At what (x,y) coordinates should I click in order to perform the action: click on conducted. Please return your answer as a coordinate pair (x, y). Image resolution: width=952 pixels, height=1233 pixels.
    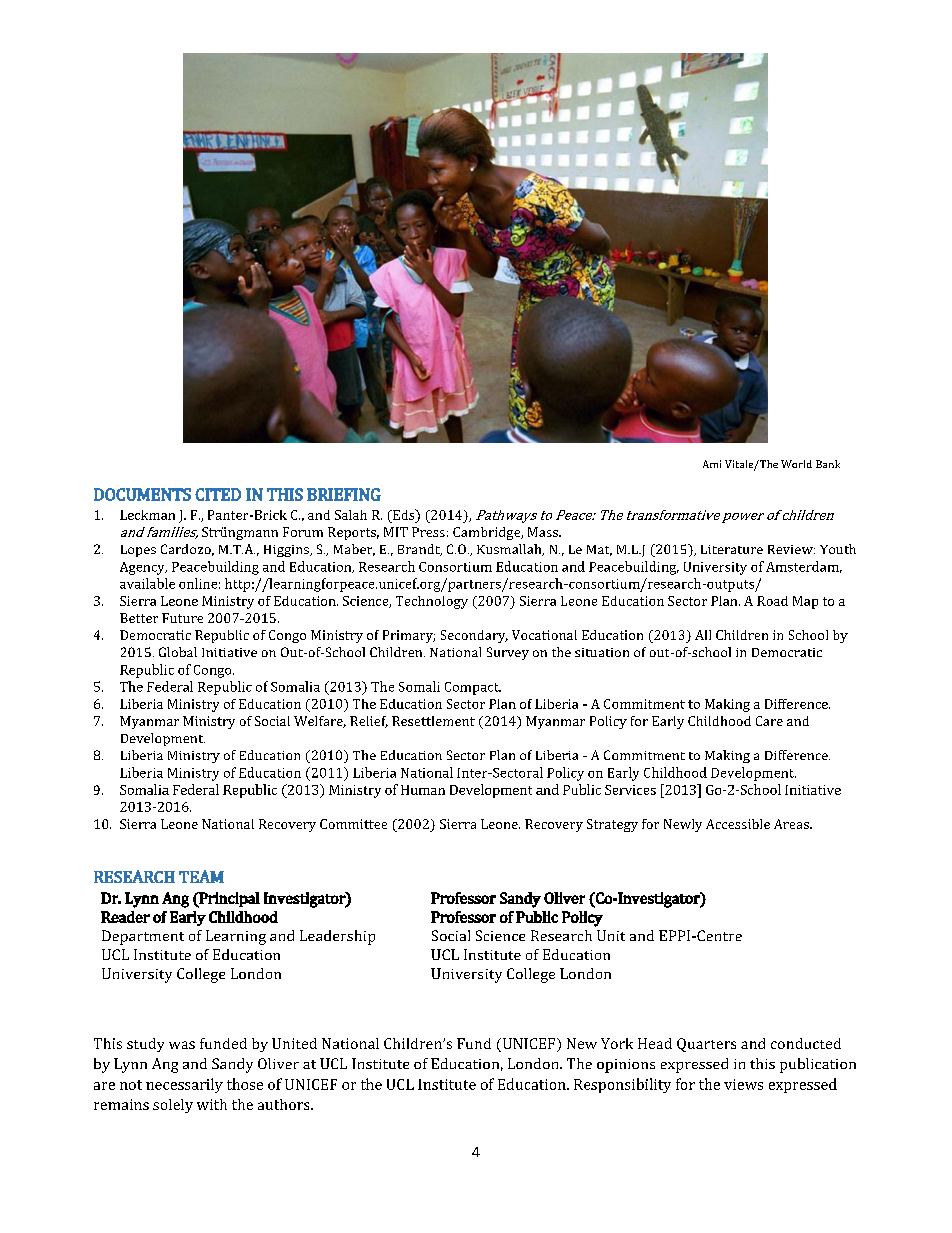
    Looking at the image, I should click on (806, 1043).
